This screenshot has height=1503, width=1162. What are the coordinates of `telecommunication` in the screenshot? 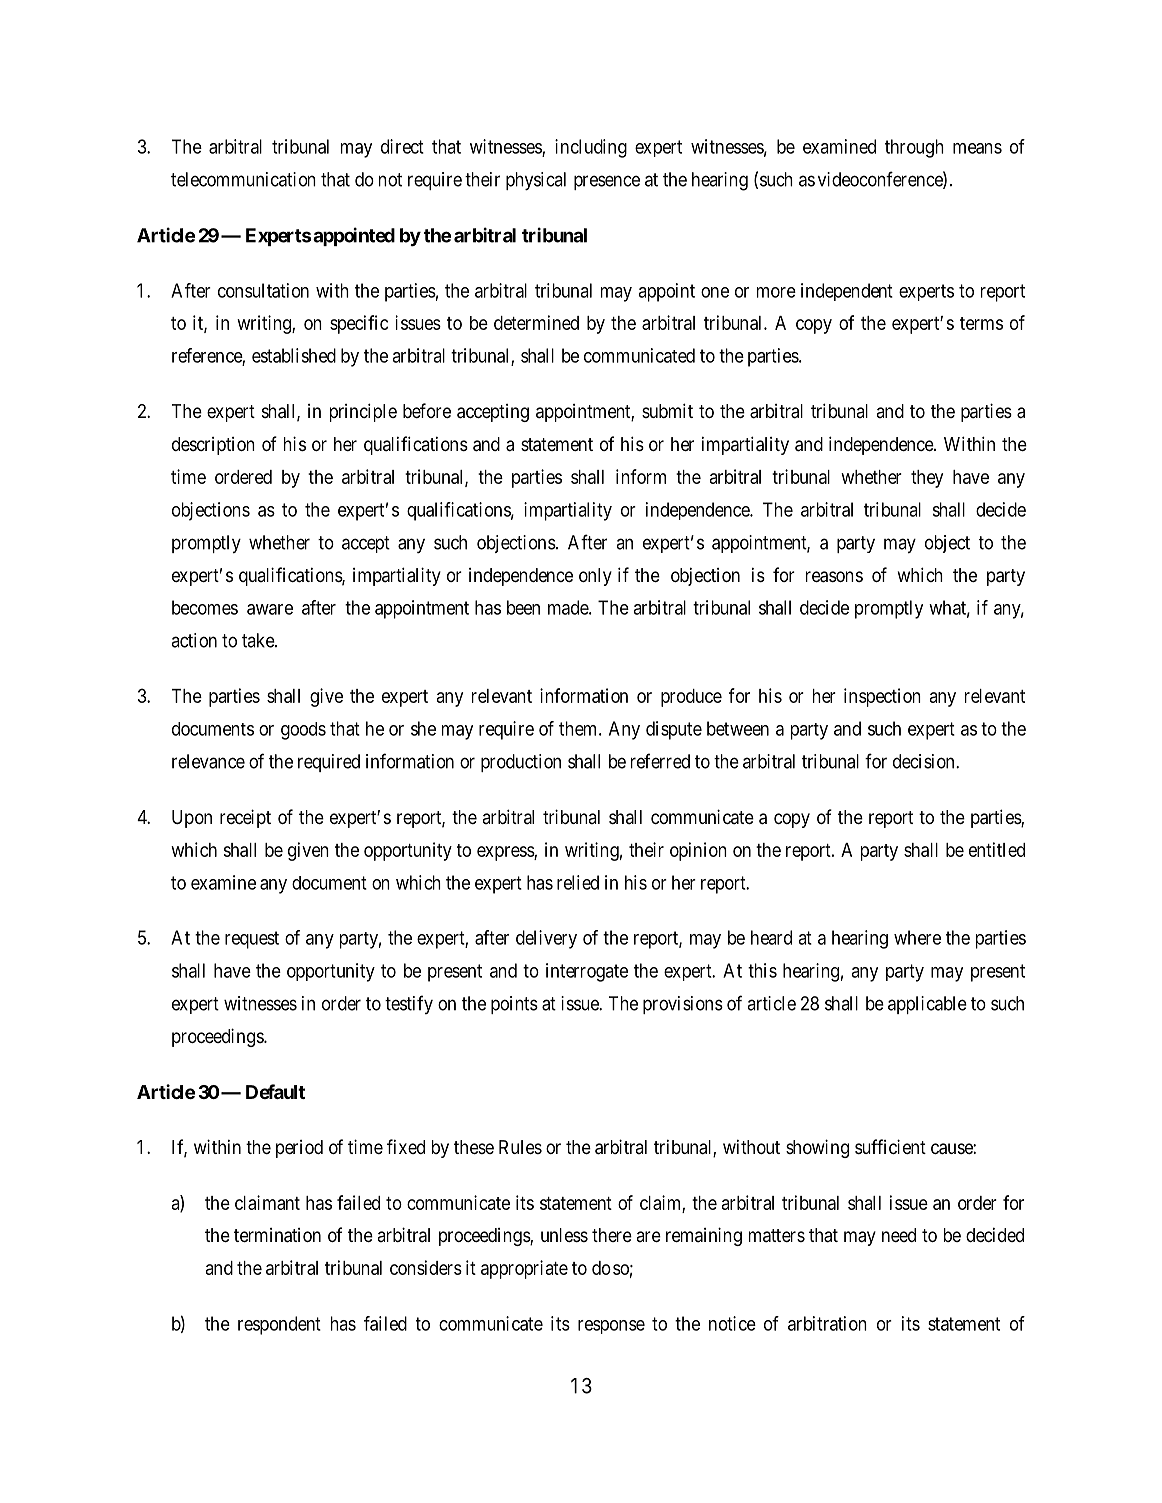 It's located at (243, 179).
